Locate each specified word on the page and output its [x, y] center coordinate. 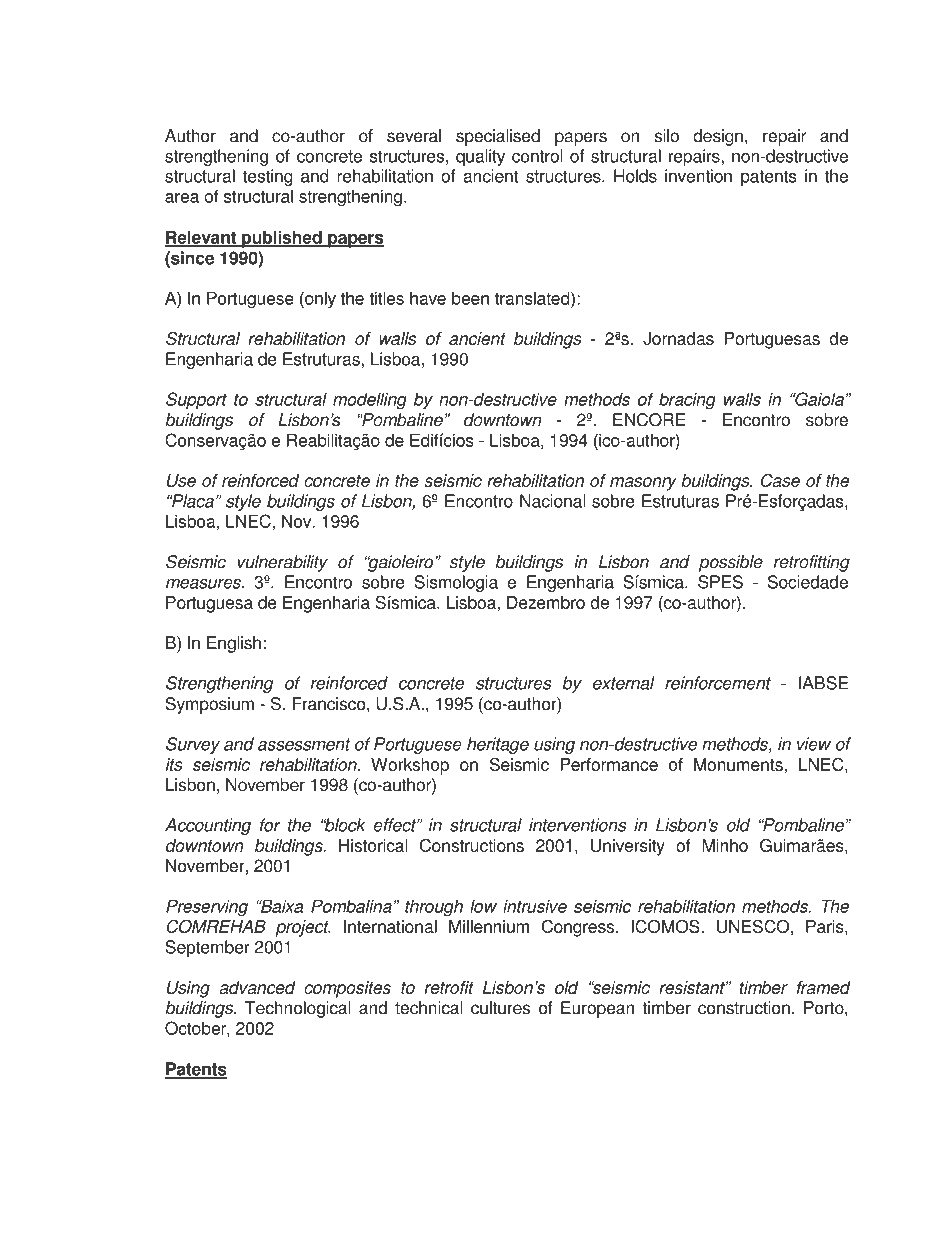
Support [196, 401]
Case [780, 480]
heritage [498, 745]
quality [480, 157]
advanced [257, 987]
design [718, 137]
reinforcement [718, 683]
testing [268, 177]
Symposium [209, 705]
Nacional [552, 501]
